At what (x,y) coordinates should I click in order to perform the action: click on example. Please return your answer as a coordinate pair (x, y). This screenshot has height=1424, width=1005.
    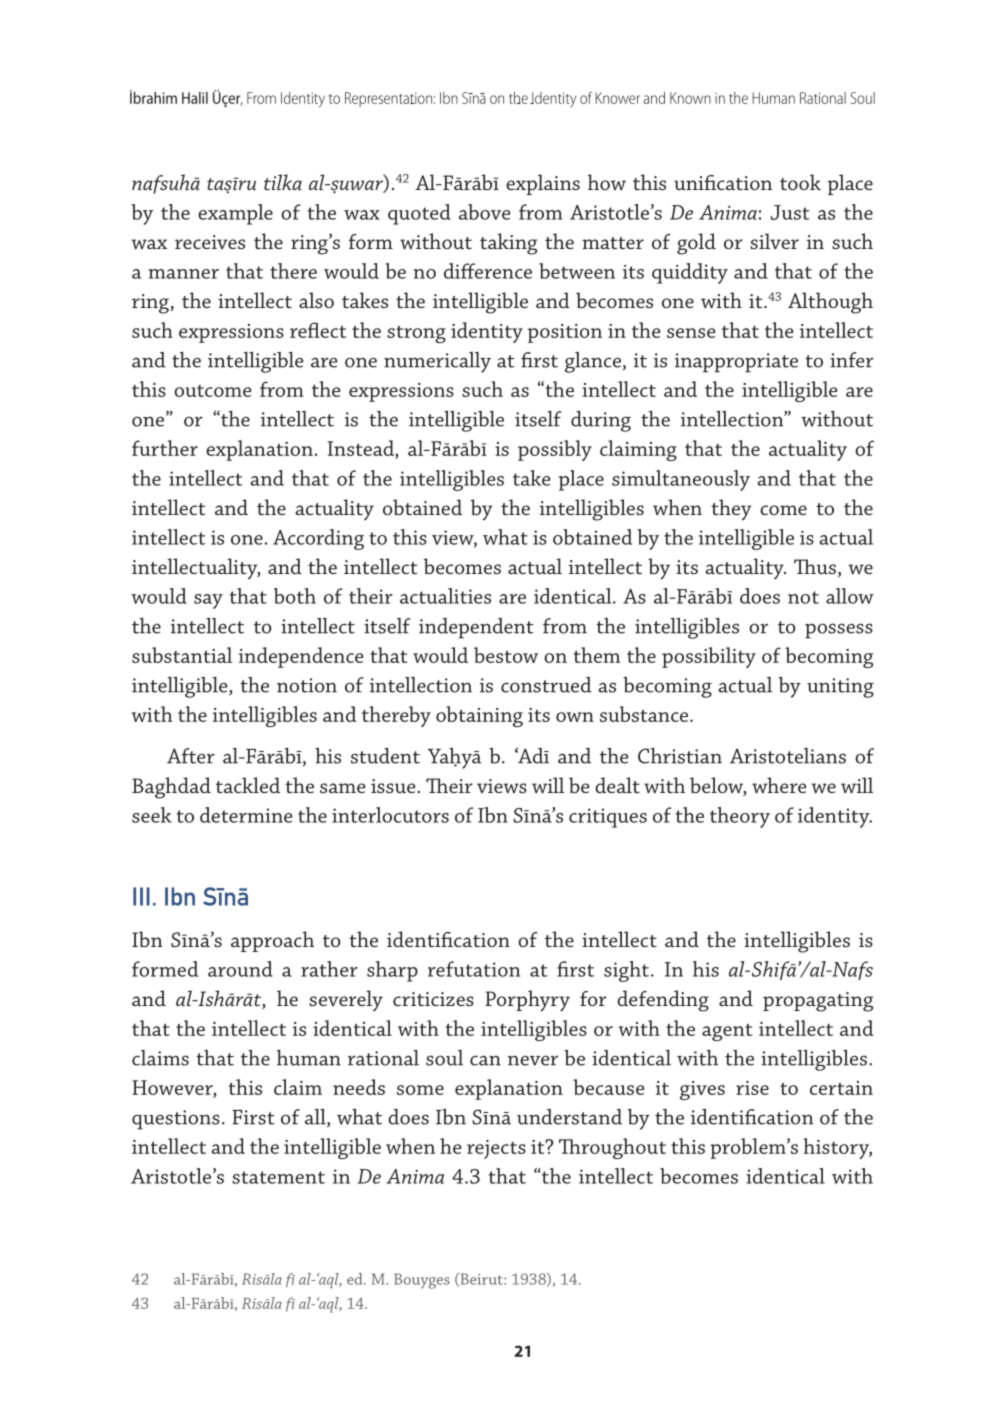
    Looking at the image, I should click on (235, 214).
